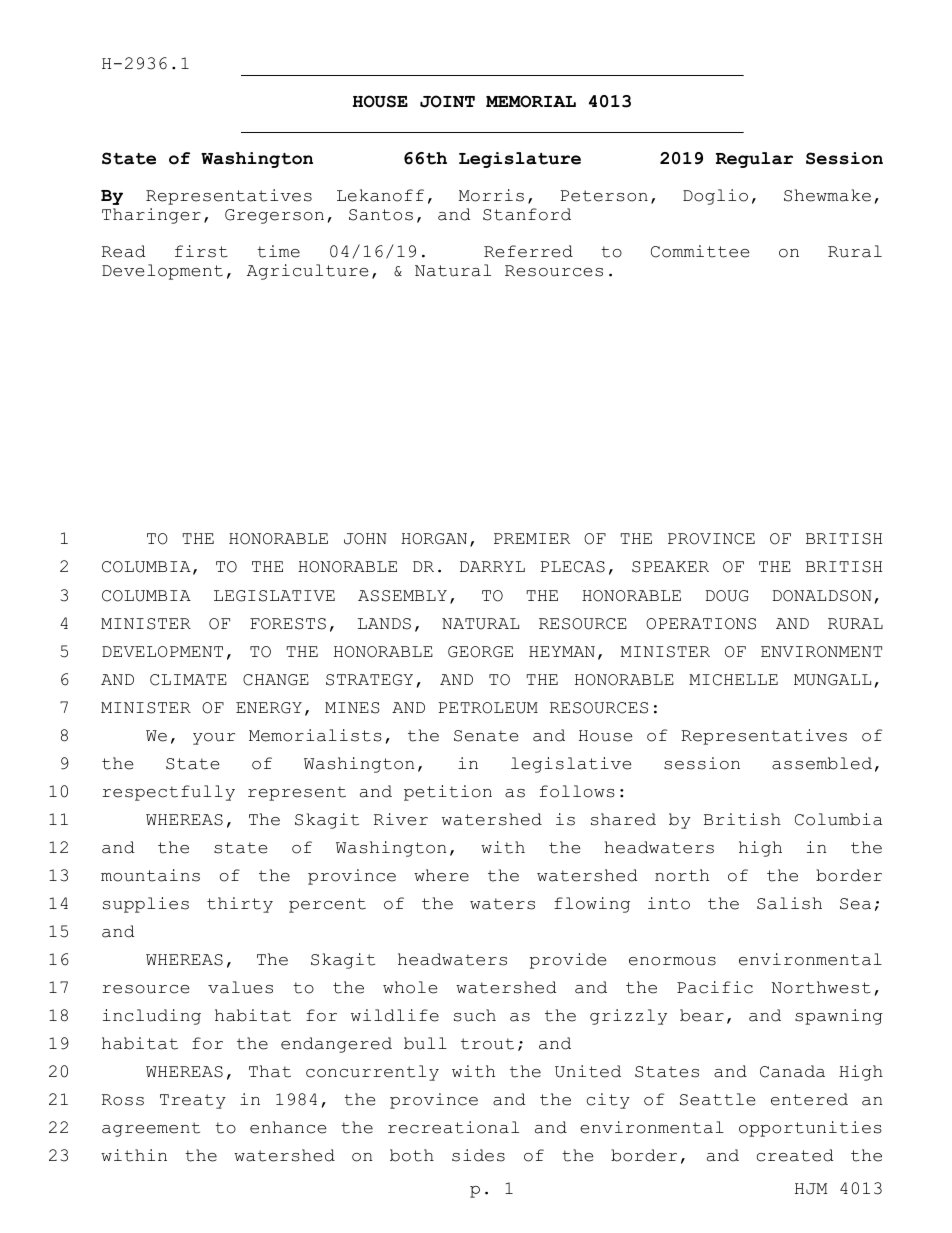  Describe the element at coordinates (193, 1101) in the document. I see `Treaty` at that location.
